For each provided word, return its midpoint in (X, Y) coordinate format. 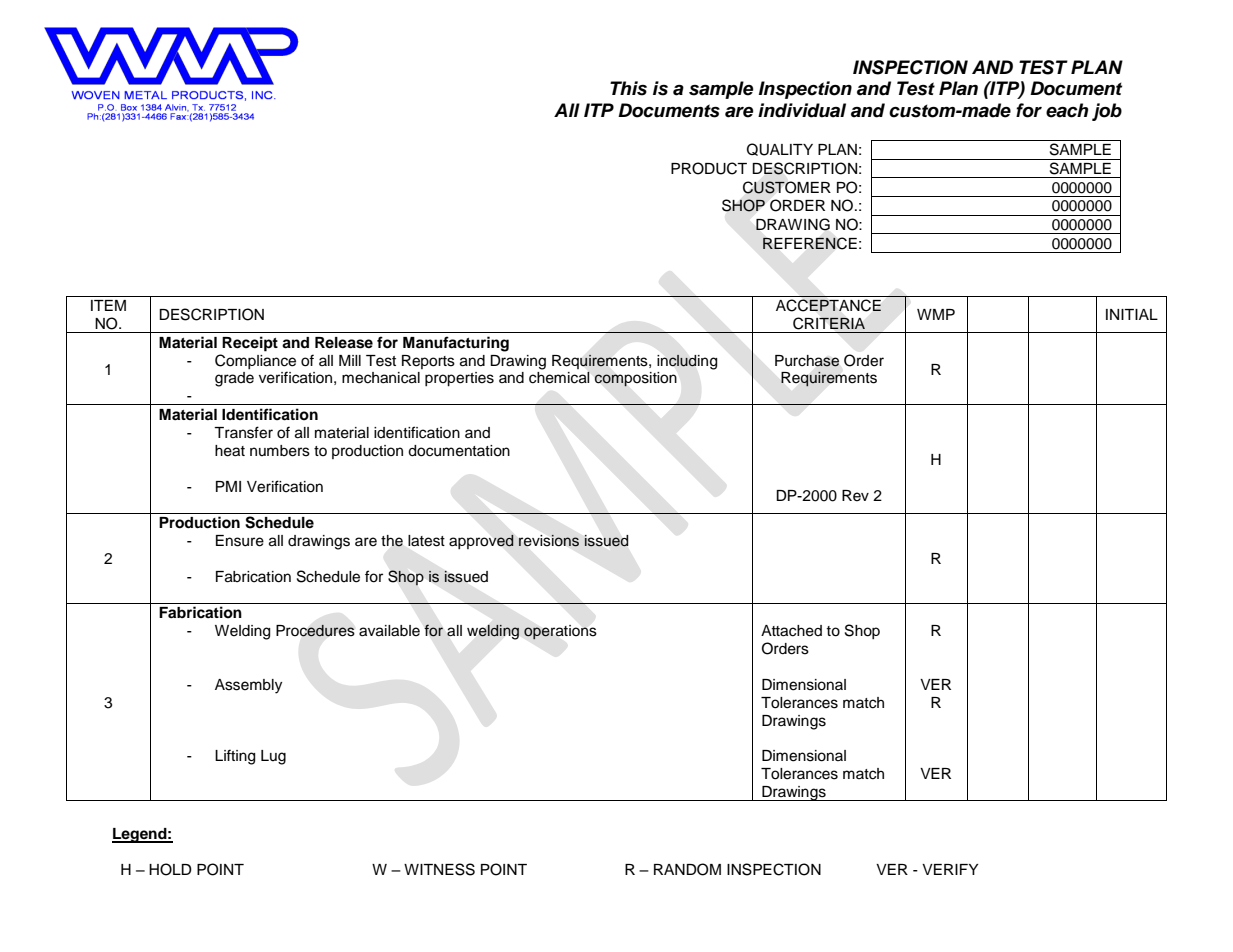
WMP (936, 314)
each (1067, 110)
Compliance (255, 361)
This (628, 88)
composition (636, 379)
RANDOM (687, 869)
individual (802, 110)
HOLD (170, 869)
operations (560, 632)
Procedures (315, 630)
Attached (791, 631)
